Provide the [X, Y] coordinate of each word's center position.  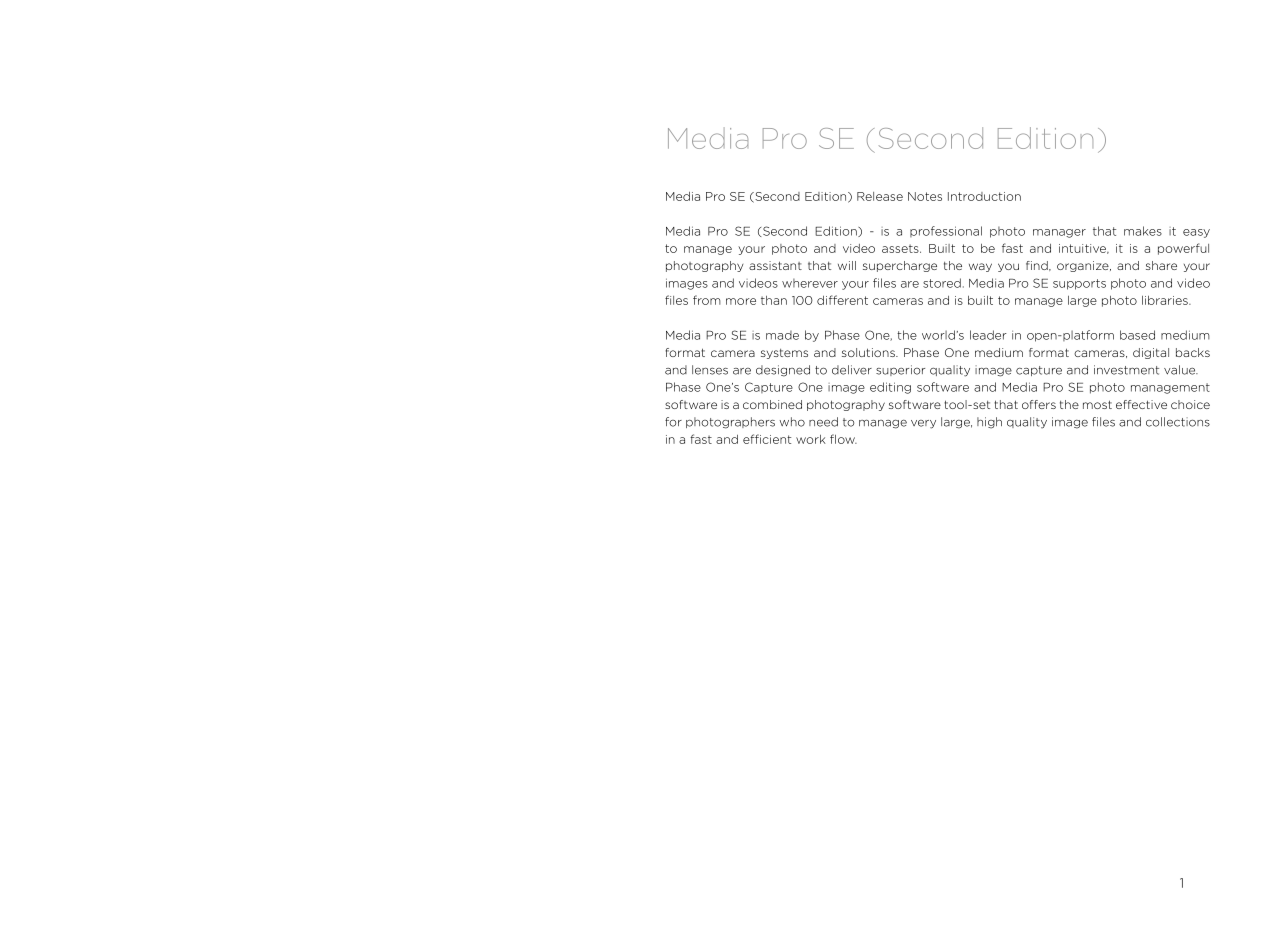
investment [1126, 370]
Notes [925, 196]
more [741, 301]
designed [783, 371]
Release [880, 196]
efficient [767, 439]
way [980, 267]
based [1137, 335]
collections [1178, 422]
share [1161, 265]
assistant [775, 265]
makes [1143, 231]
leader [988, 335]
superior [900, 370]
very [923, 424]
